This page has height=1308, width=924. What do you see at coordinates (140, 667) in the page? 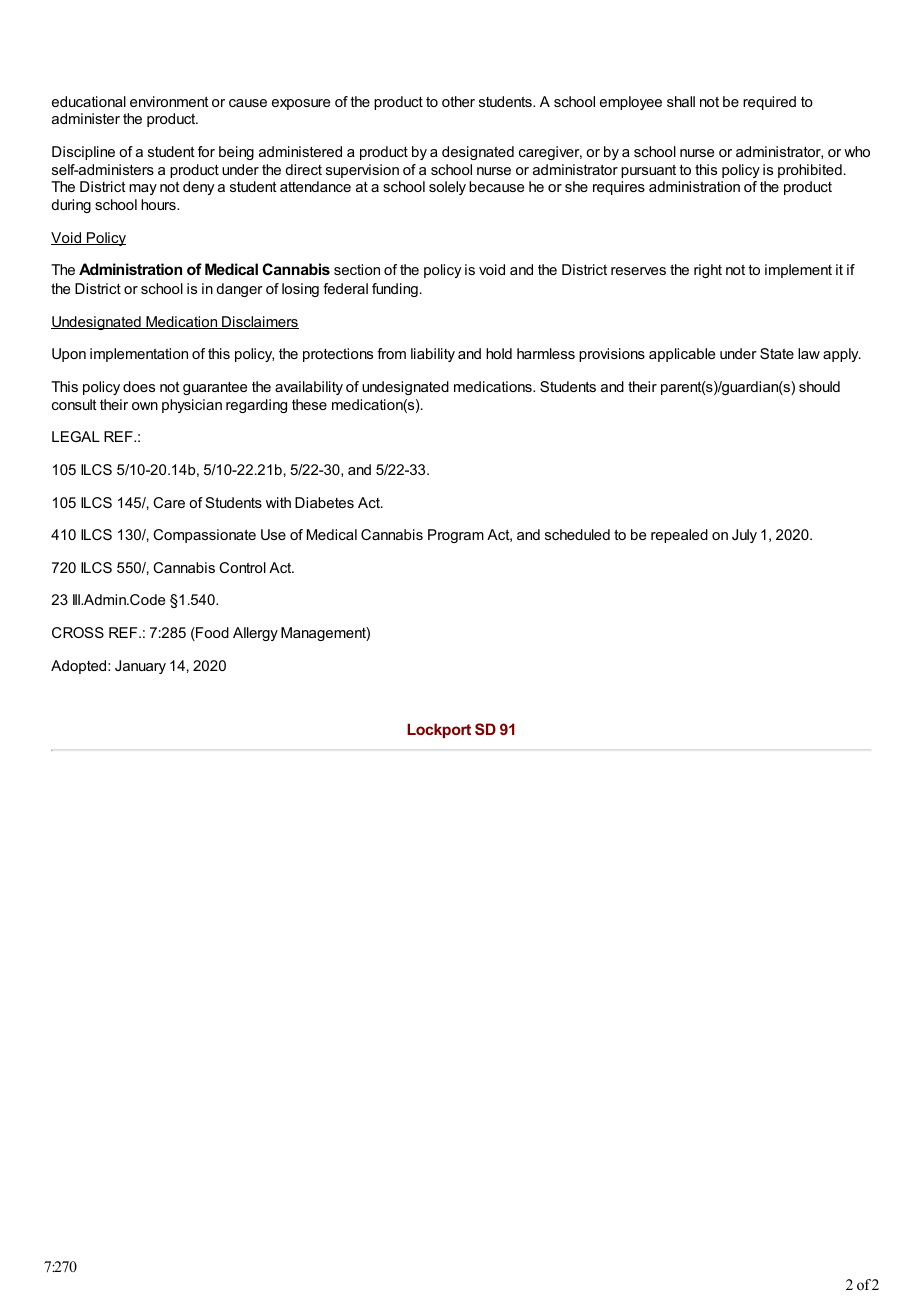
I see `January` at bounding box center [140, 667].
